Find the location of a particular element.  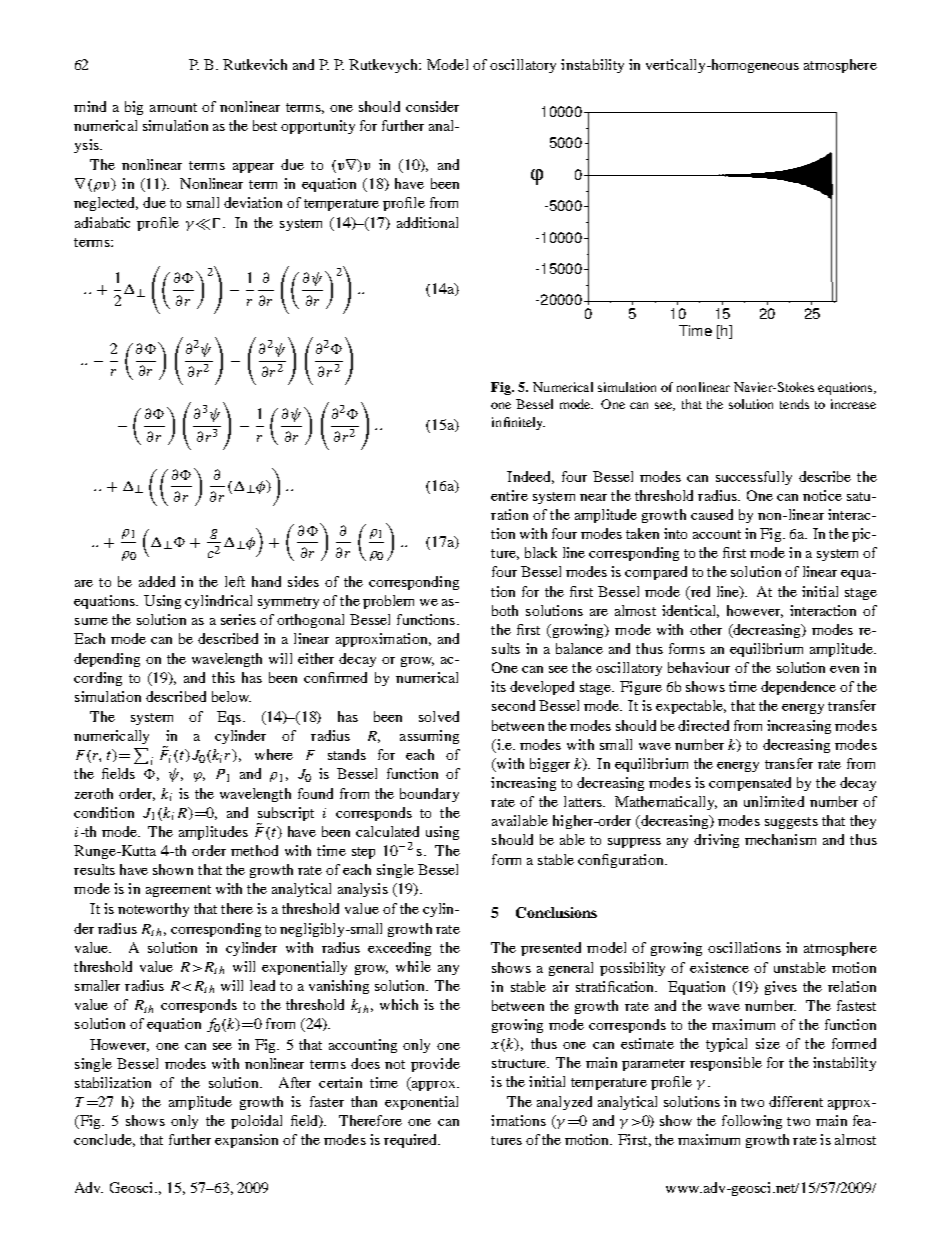

identical is located at coordinates (690, 611).
